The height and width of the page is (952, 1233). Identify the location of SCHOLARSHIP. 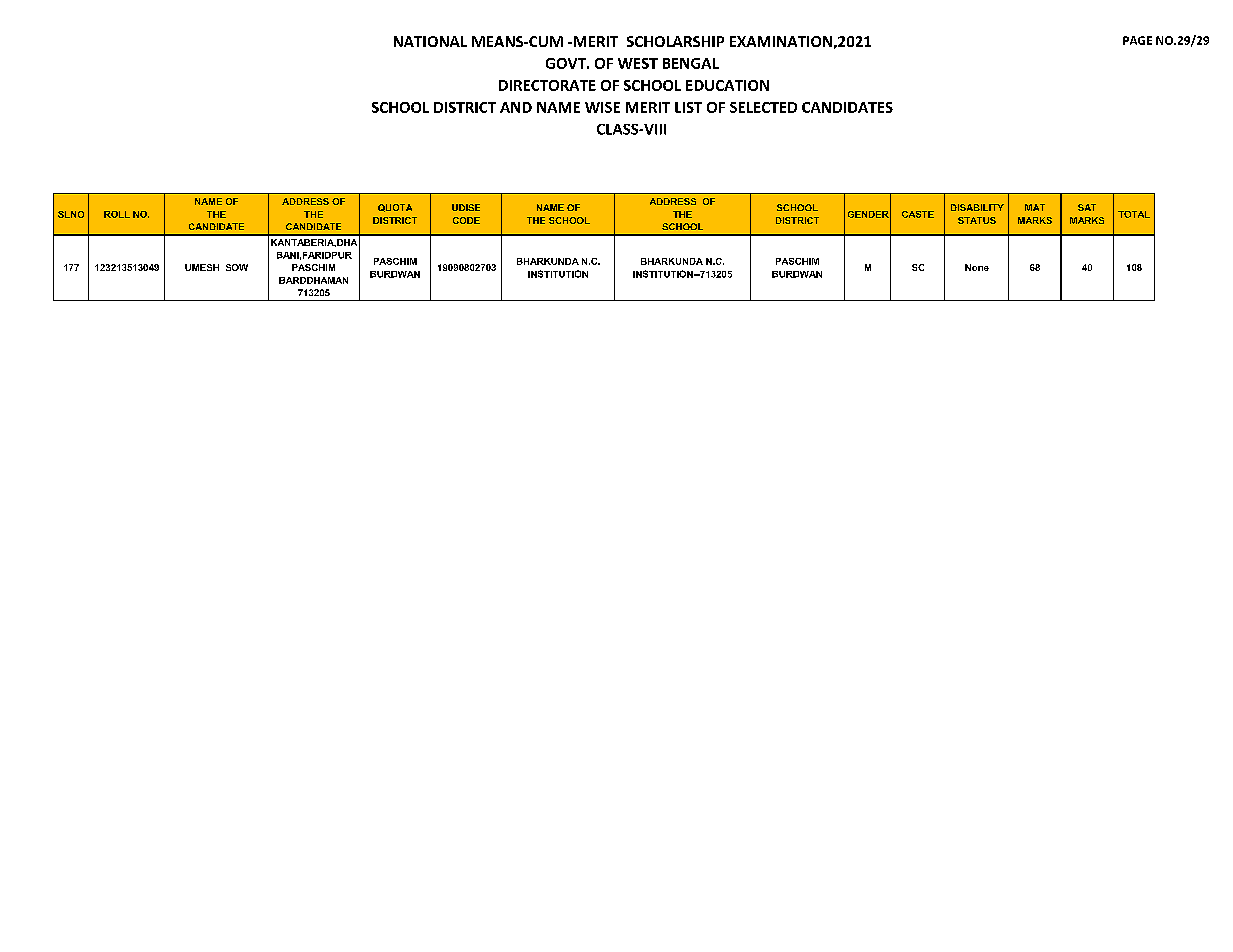
(675, 41).
